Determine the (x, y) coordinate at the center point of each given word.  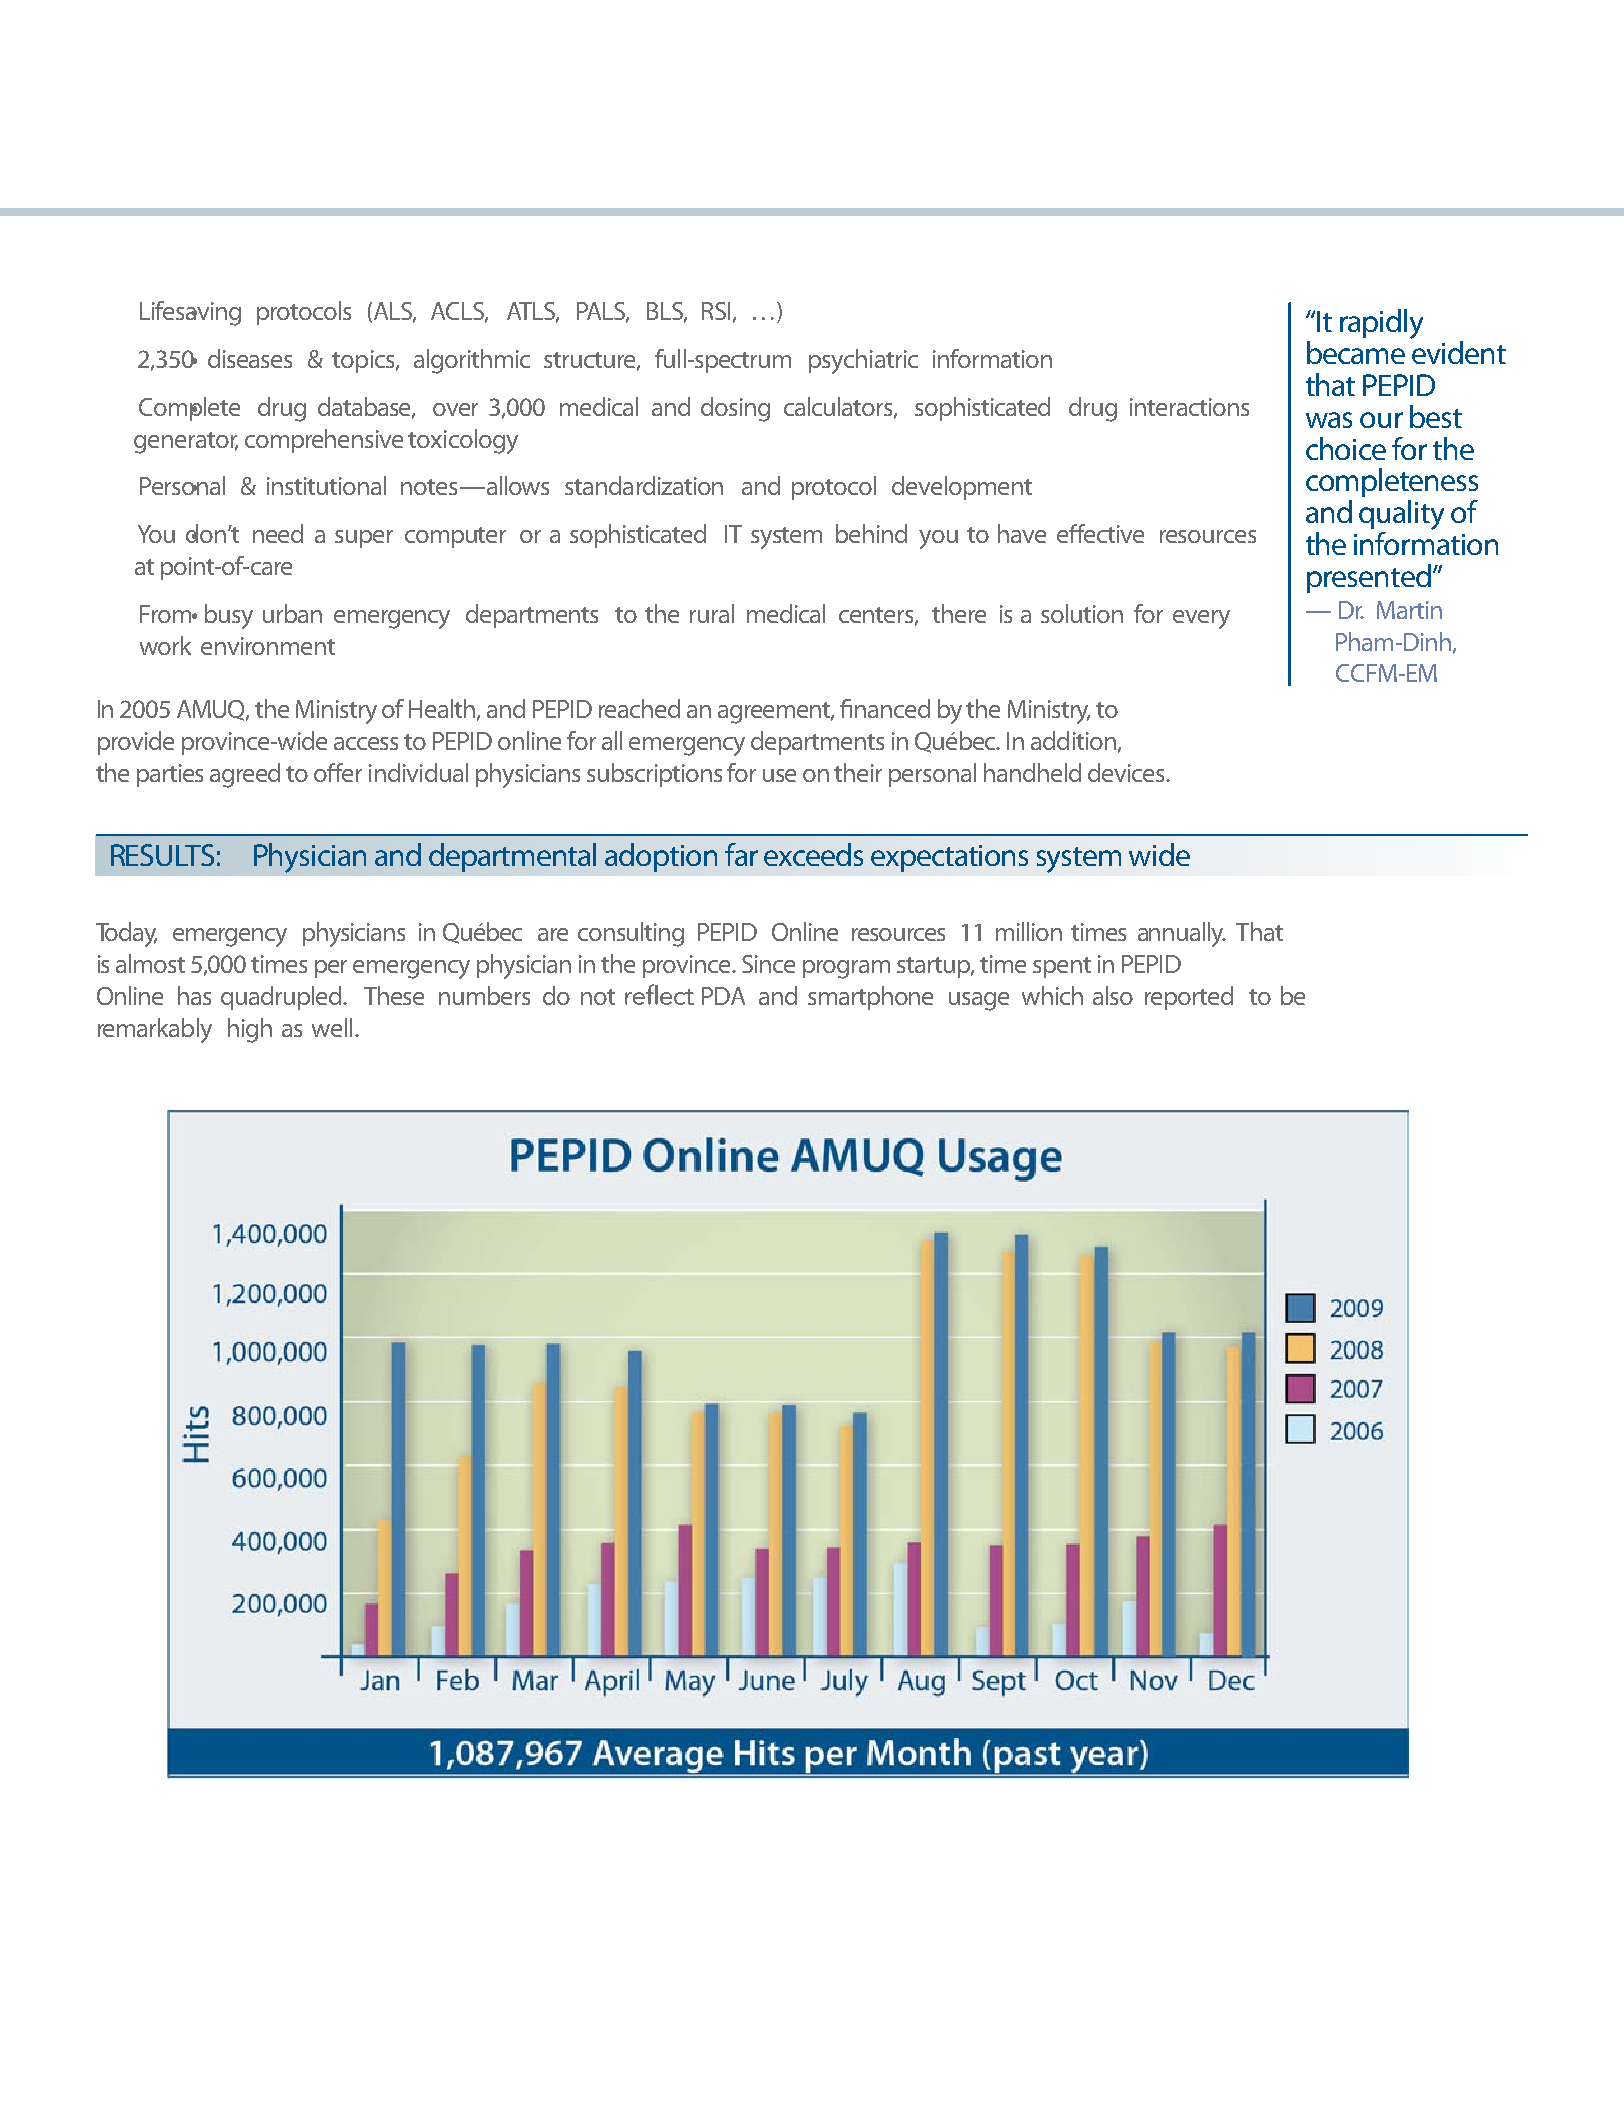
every (1201, 619)
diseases (250, 358)
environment (268, 646)
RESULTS (162, 855)
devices (1127, 772)
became (1356, 352)
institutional (326, 485)
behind (871, 533)
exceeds (813, 854)
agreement (776, 713)
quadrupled (282, 998)
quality (1401, 516)
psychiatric (863, 361)
